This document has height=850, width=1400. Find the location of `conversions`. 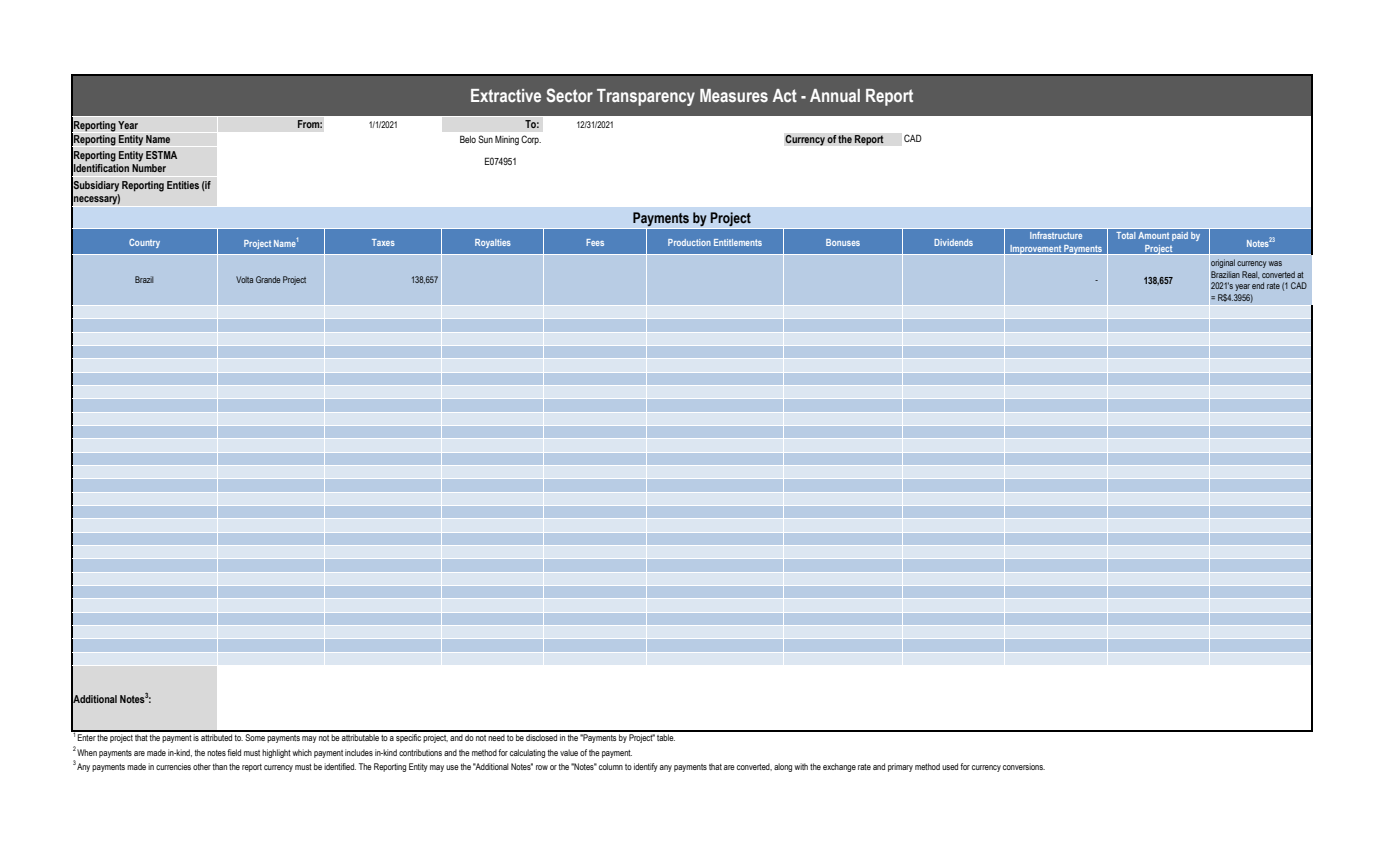

conversions is located at coordinates (1024, 766).
